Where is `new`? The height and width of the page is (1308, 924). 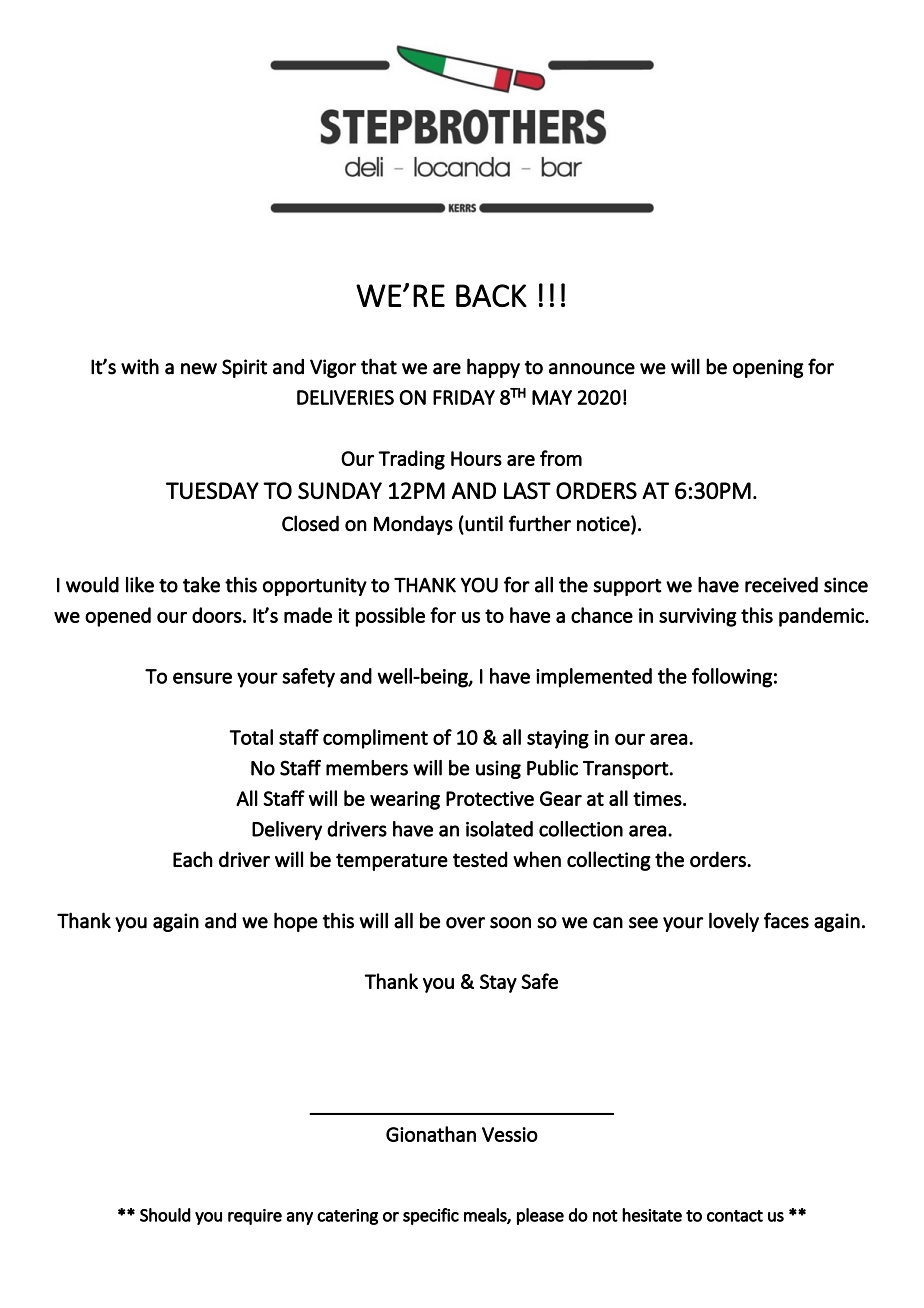
new is located at coordinates (199, 369).
